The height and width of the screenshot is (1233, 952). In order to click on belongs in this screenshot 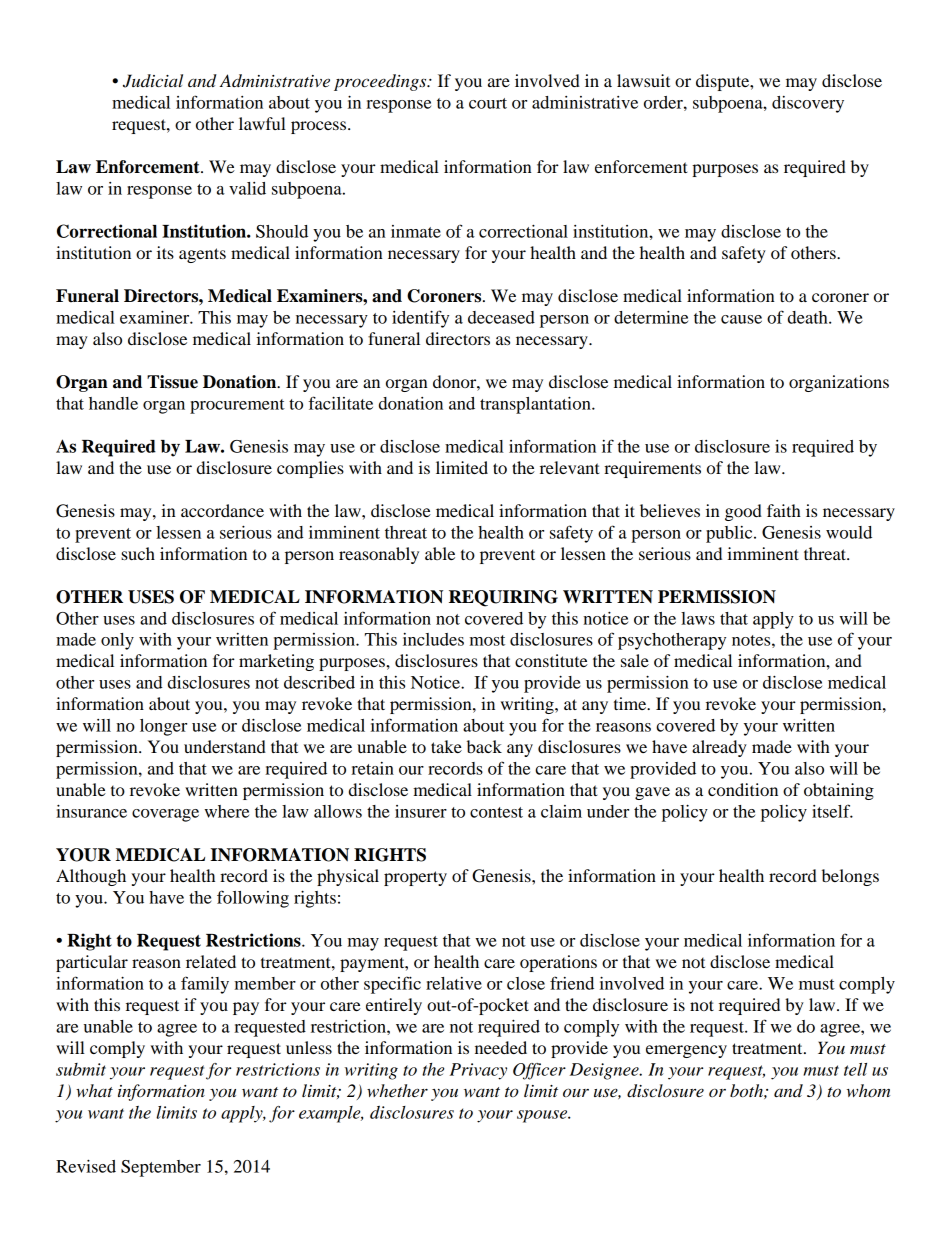, I will do `click(850, 877)`.
